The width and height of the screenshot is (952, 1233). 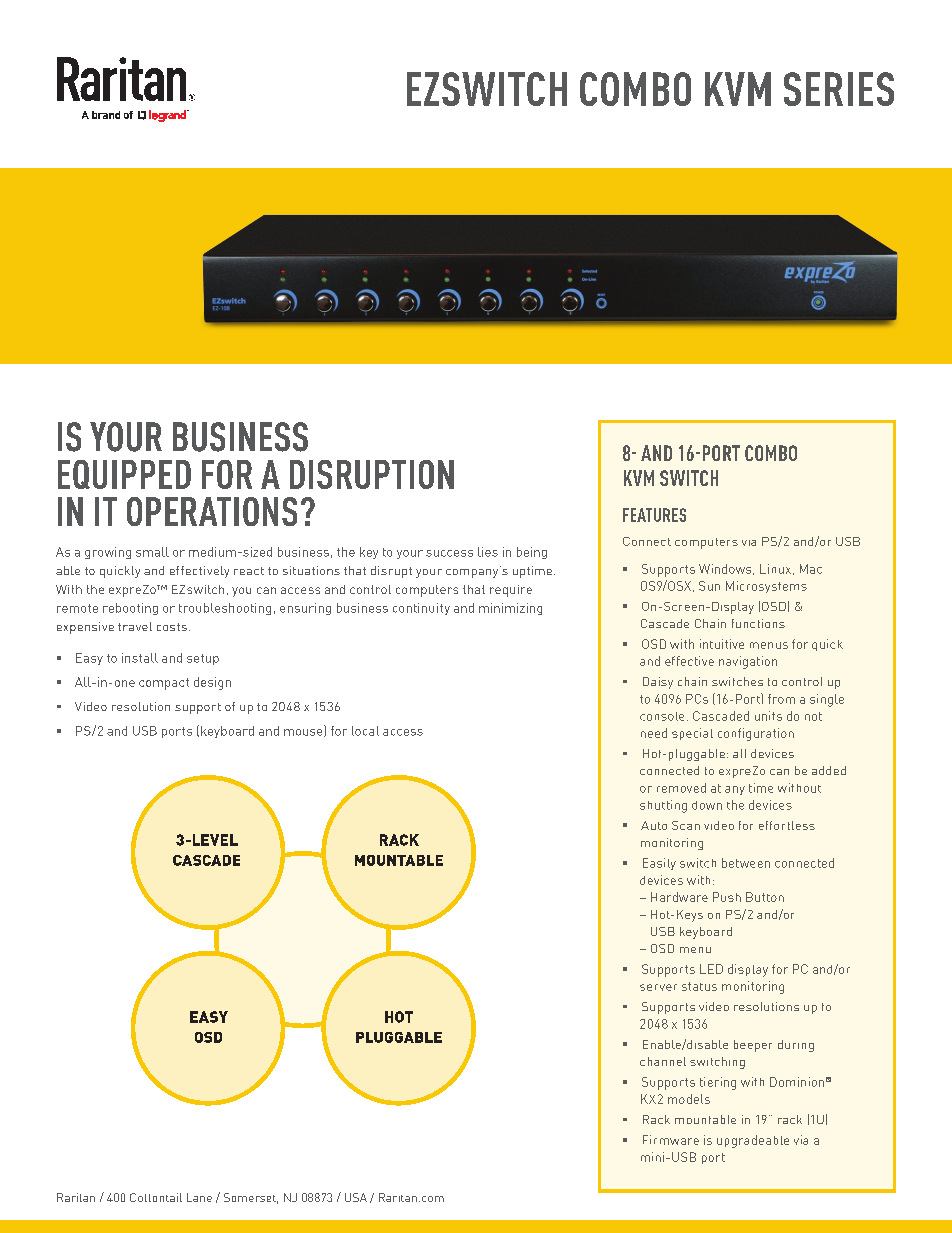 I want to click on Cottontail, so click(x=156, y=1197).
